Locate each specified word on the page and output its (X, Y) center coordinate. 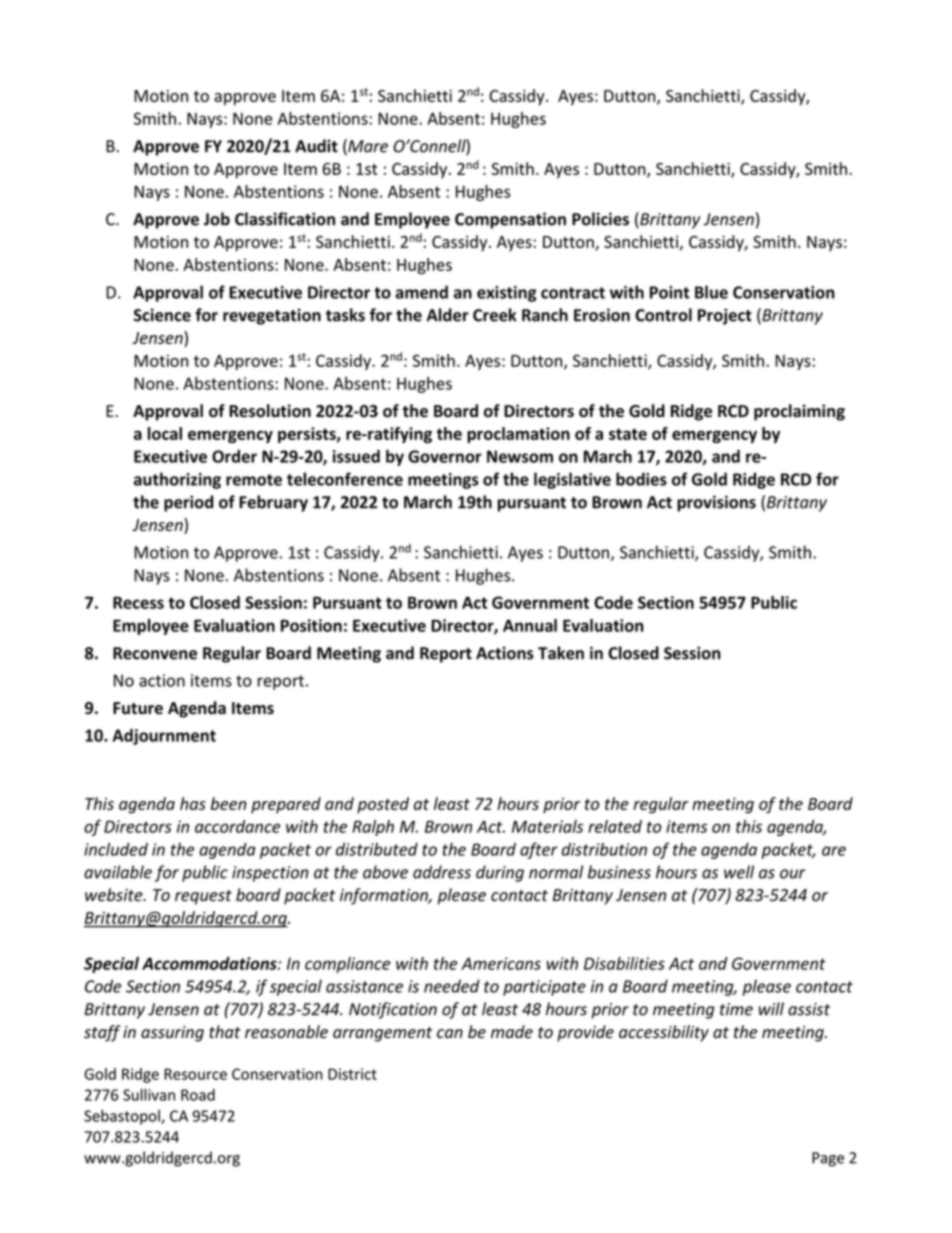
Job (217, 219)
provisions (716, 503)
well (739, 872)
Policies (600, 219)
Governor (445, 456)
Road (198, 1095)
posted (383, 805)
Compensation (510, 220)
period (188, 503)
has (193, 803)
